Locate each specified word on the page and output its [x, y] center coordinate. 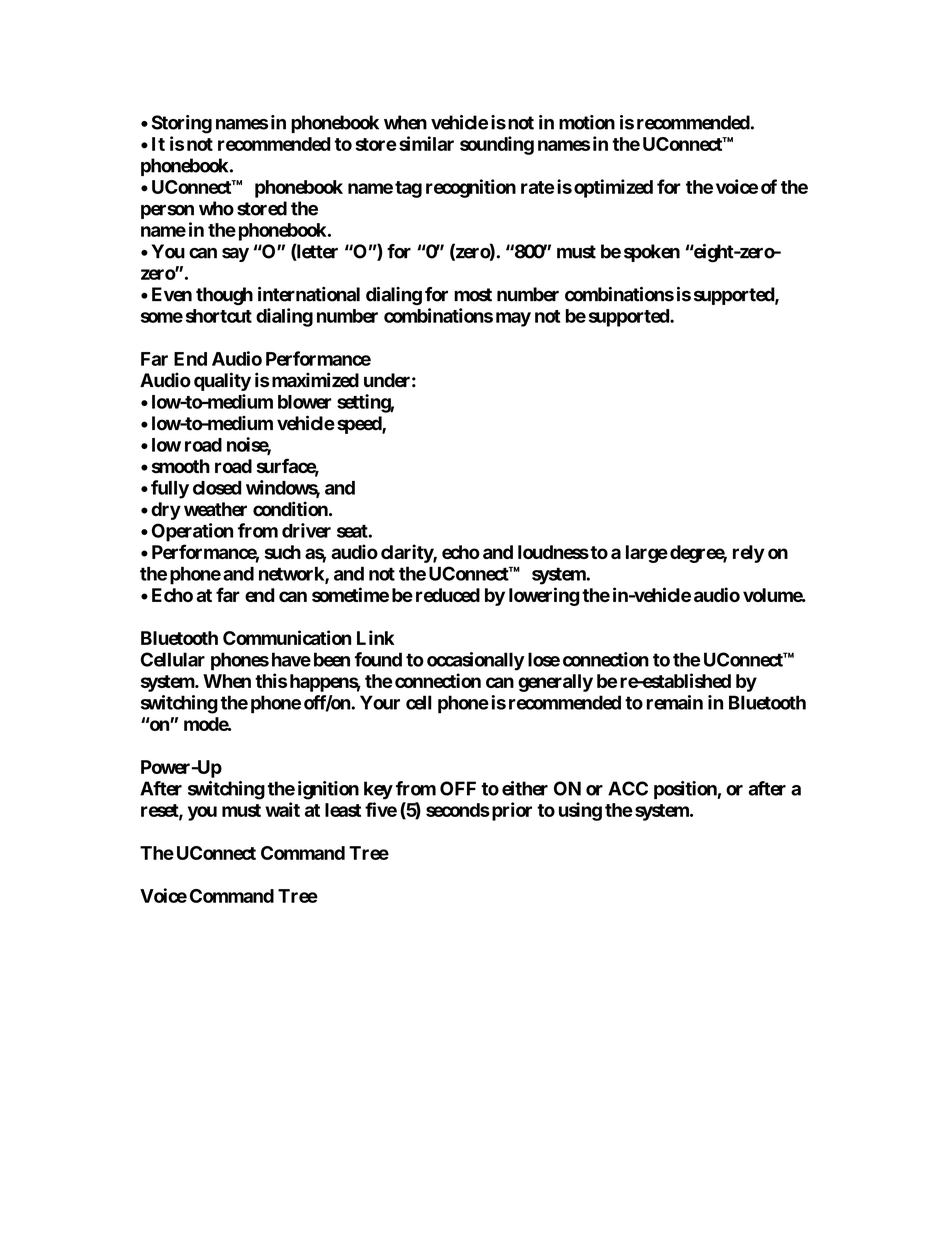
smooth [181, 466]
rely [749, 554]
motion [587, 122]
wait [282, 809]
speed [360, 425]
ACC [628, 788]
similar [426, 143]
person [167, 212]
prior [510, 811]
